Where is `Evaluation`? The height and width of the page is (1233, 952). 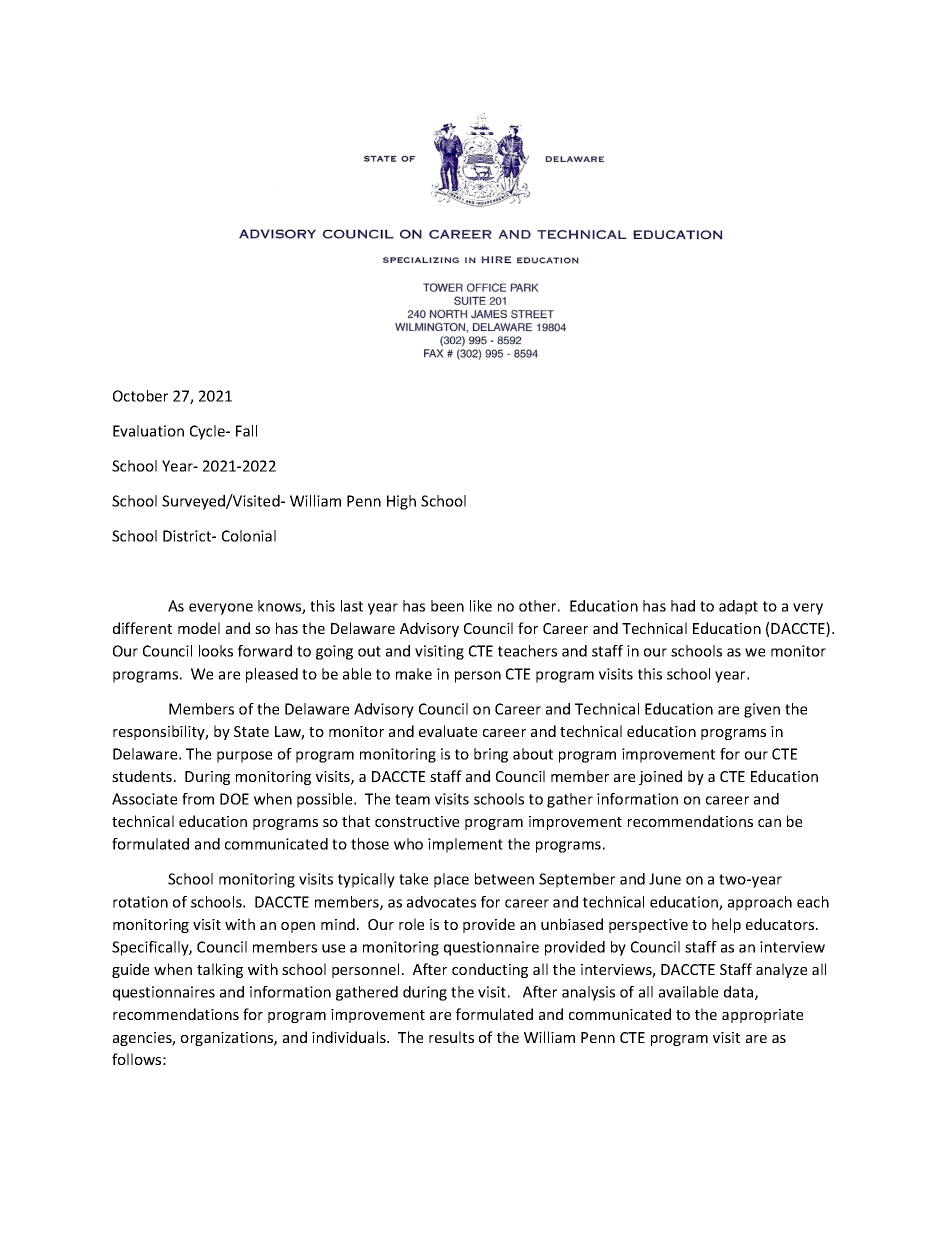
Evaluation is located at coordinates (148, 431).
